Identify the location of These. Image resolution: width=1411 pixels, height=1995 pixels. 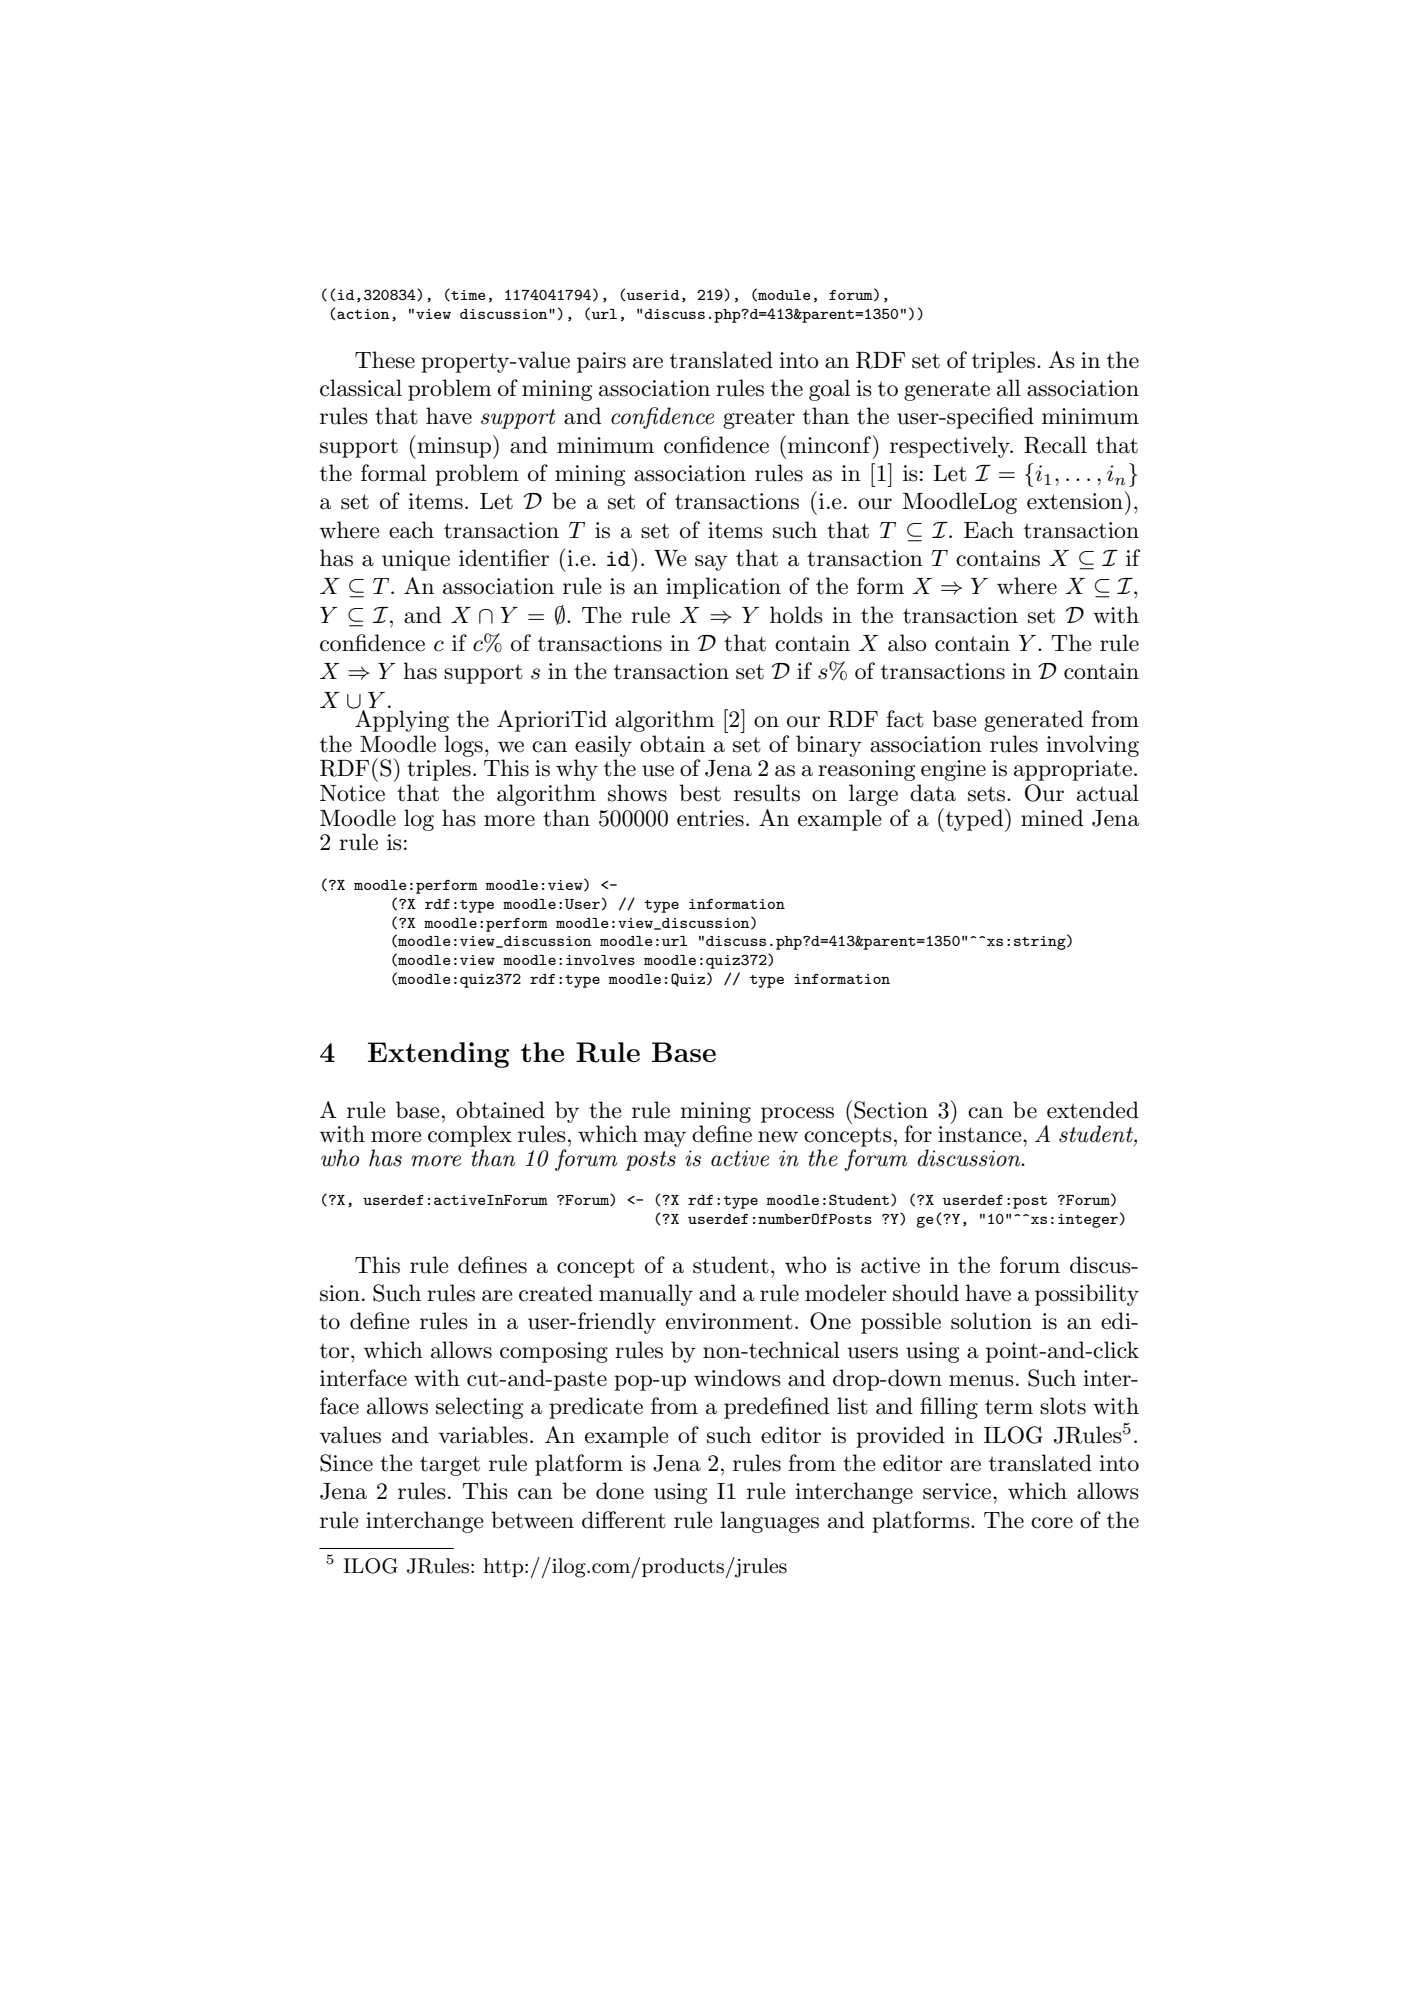
(385, 360).
